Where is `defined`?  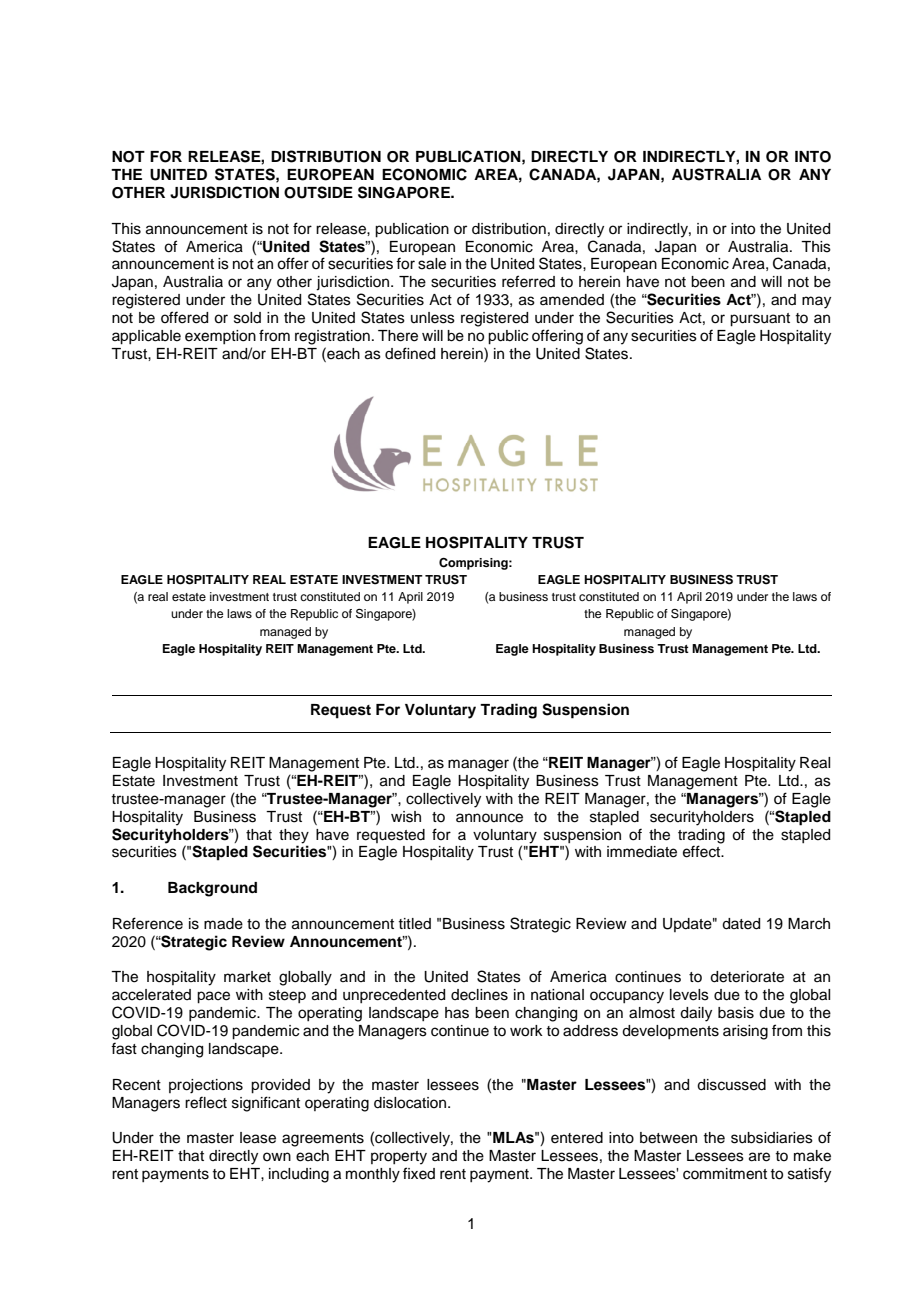 defined is located at coordinates (410, 353).
